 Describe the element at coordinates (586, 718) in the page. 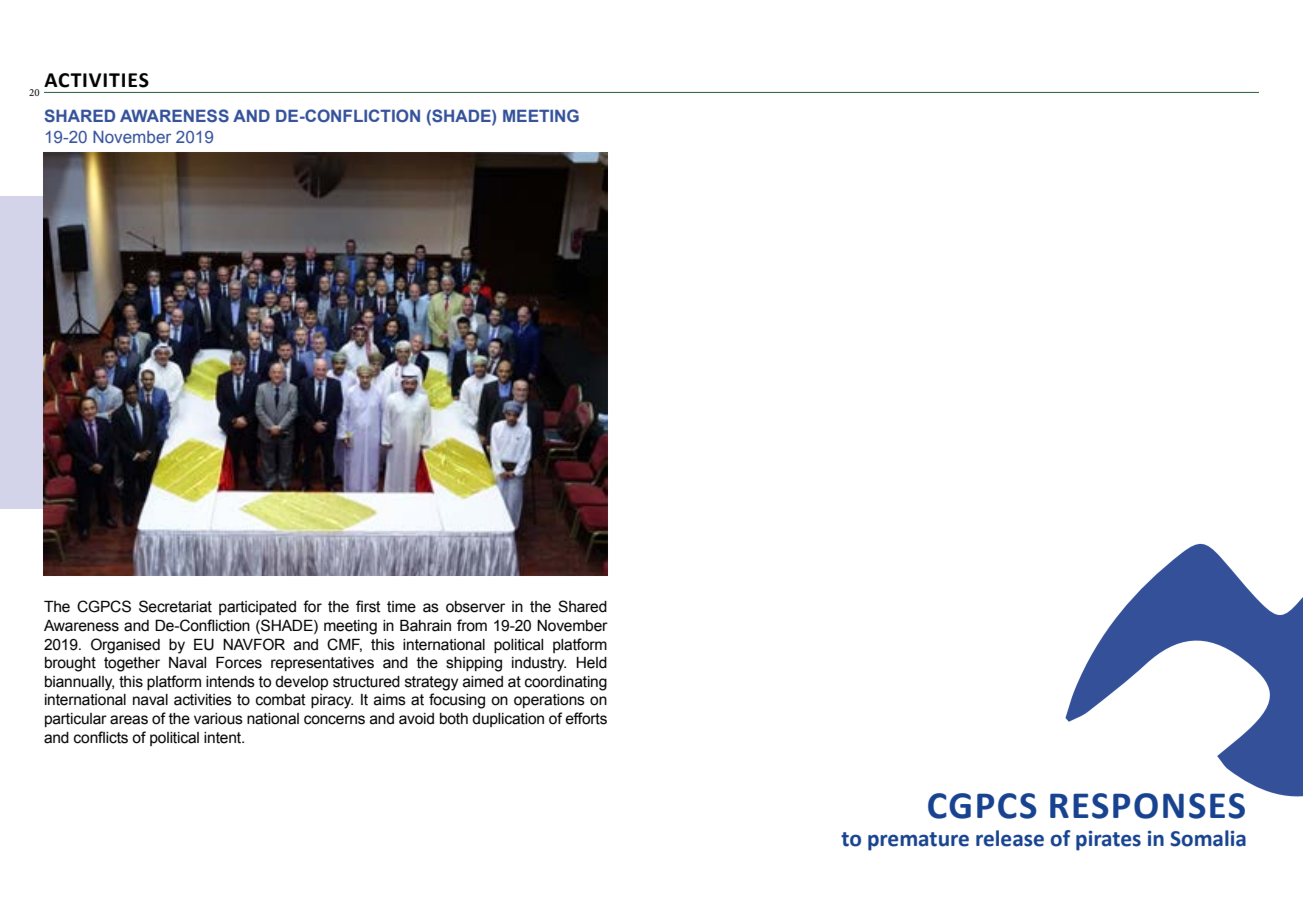

I see `efforts` at that location.
